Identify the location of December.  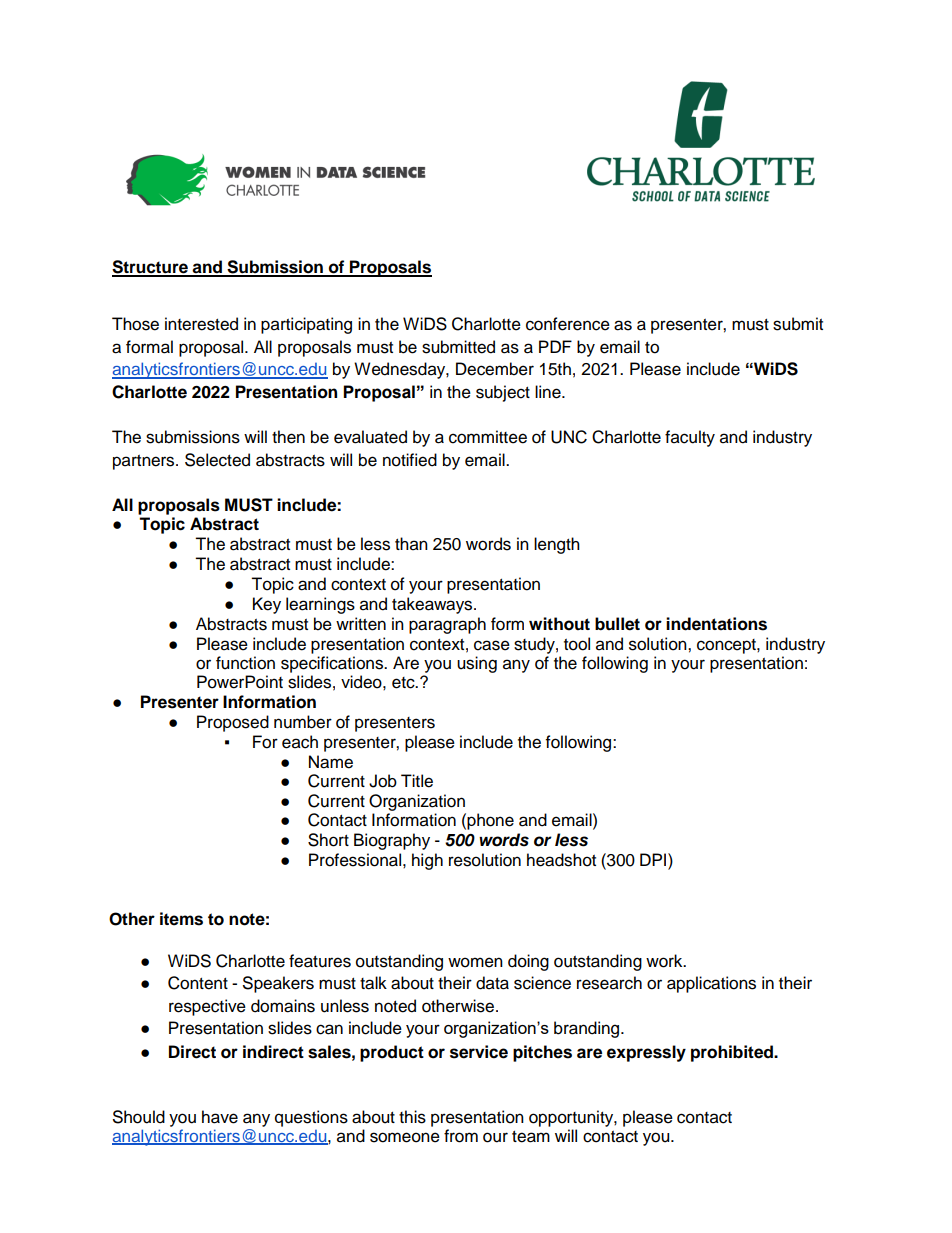
(495, 369).
